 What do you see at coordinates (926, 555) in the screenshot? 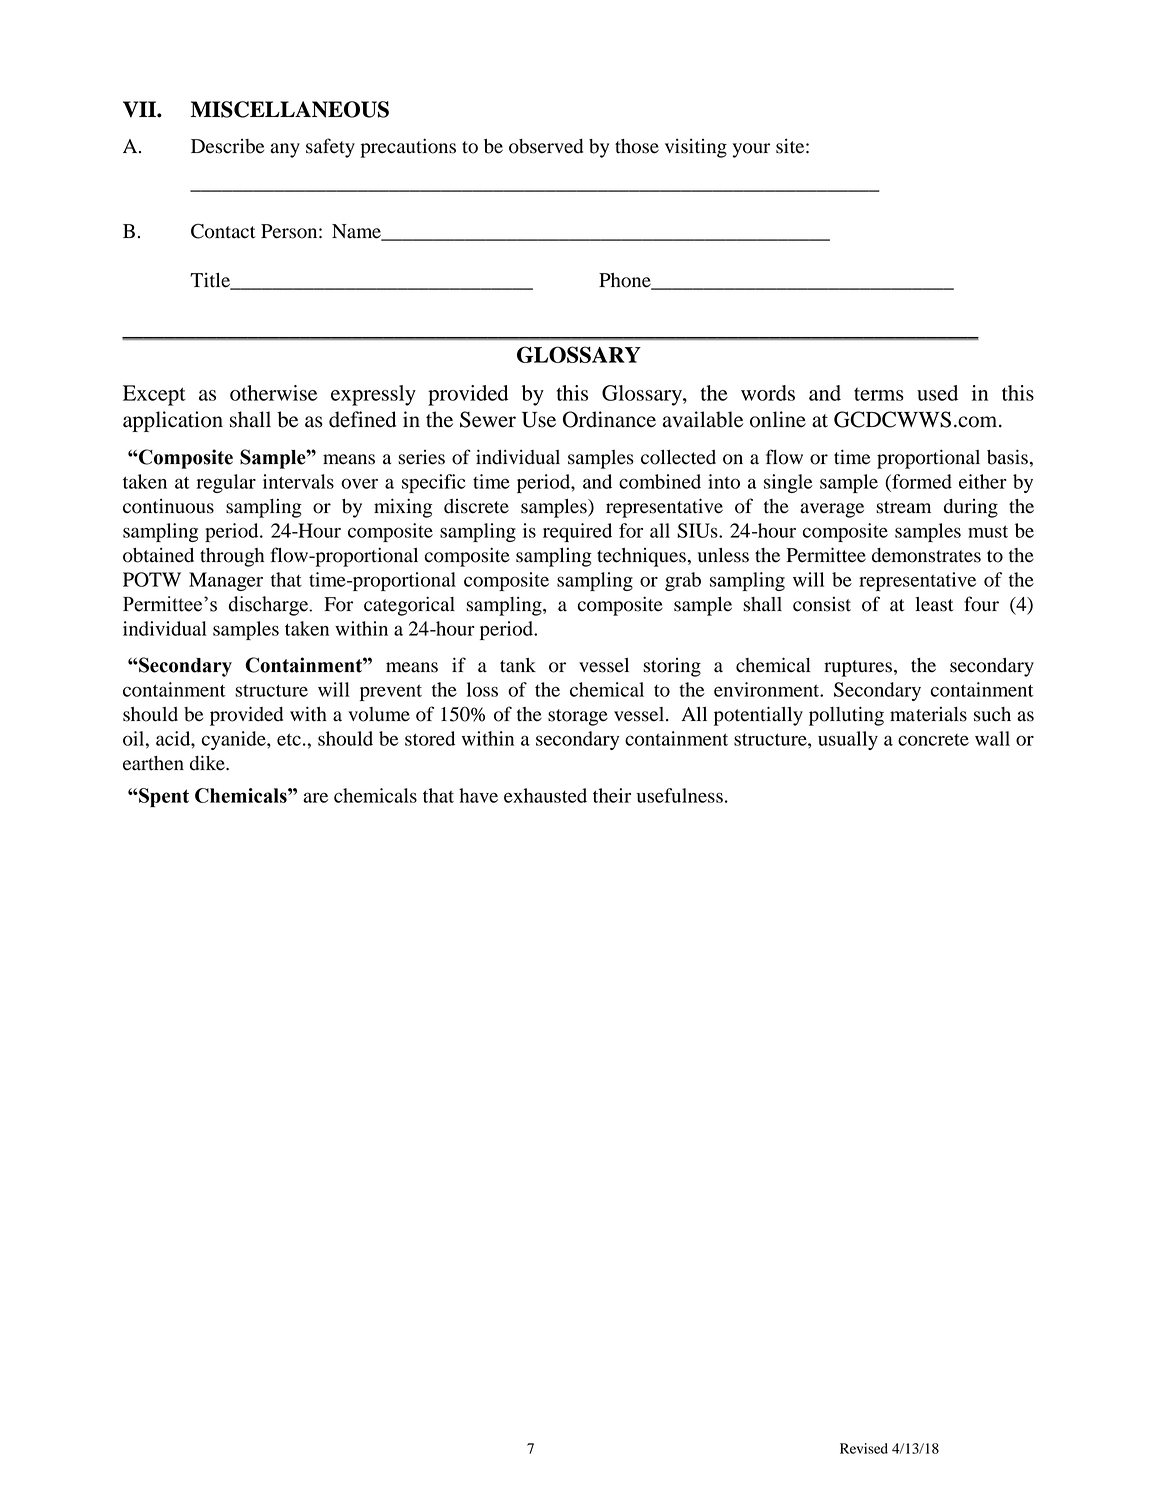
I see `demonstrates` at bounding box center [926, 555].
